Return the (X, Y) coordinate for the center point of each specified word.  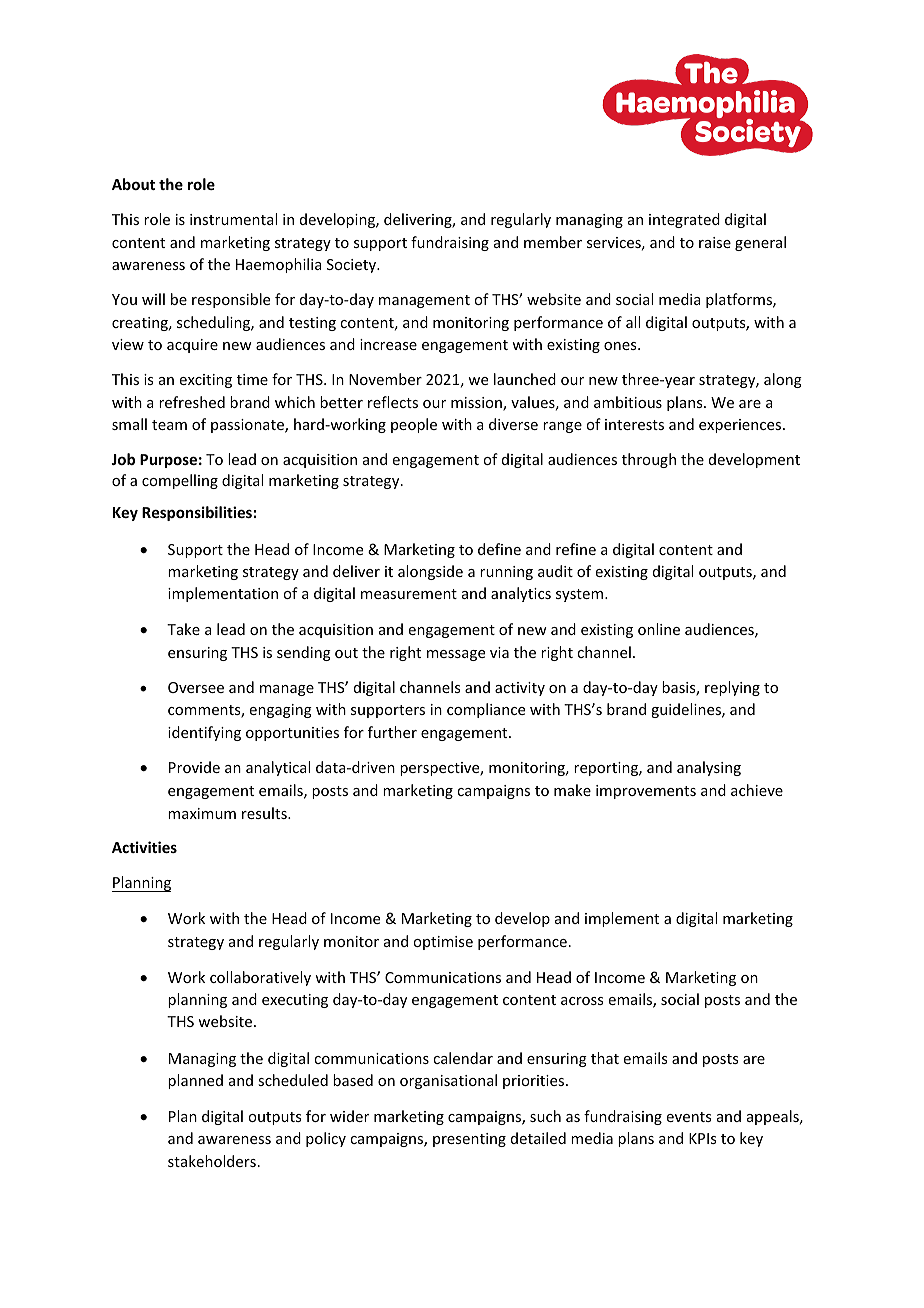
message (456, 655)
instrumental (233, 219)
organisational (448, 1081)
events (689, 1117)
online (659, 629)
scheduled (293, 1080)
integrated (684, 220)
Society (352, 266)
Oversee (196, 687)
